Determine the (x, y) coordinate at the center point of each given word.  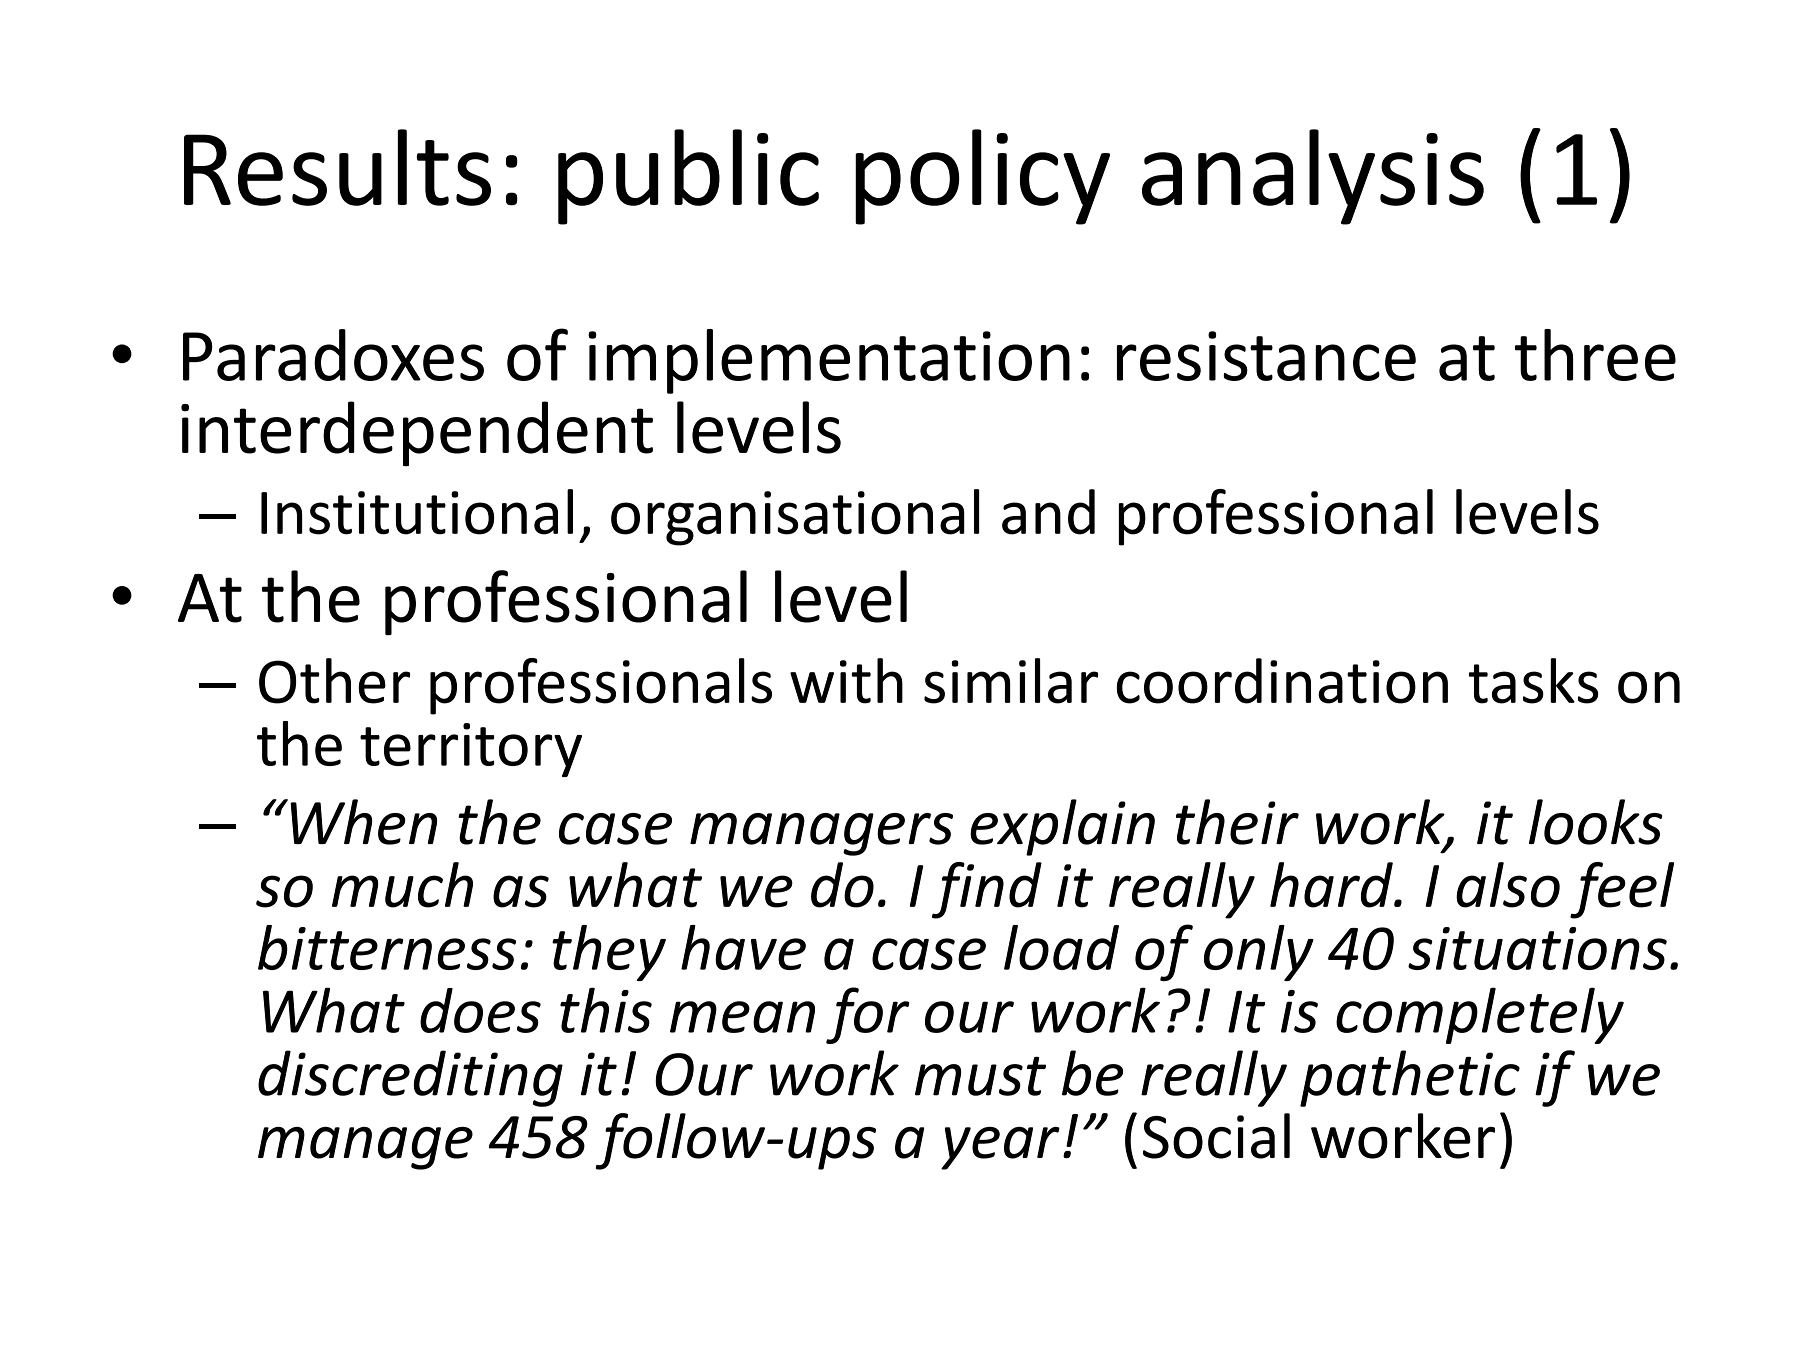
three (1595, 355)
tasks (1534, 681)
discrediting (410, 1078)
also (1508, 885)
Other (334, 681)
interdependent (417, 434)
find (987, 890)
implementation (829, 361)
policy (982, 177)
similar (1011, 681)
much (402, 885)
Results (337, 167)
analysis (1313, 177)
